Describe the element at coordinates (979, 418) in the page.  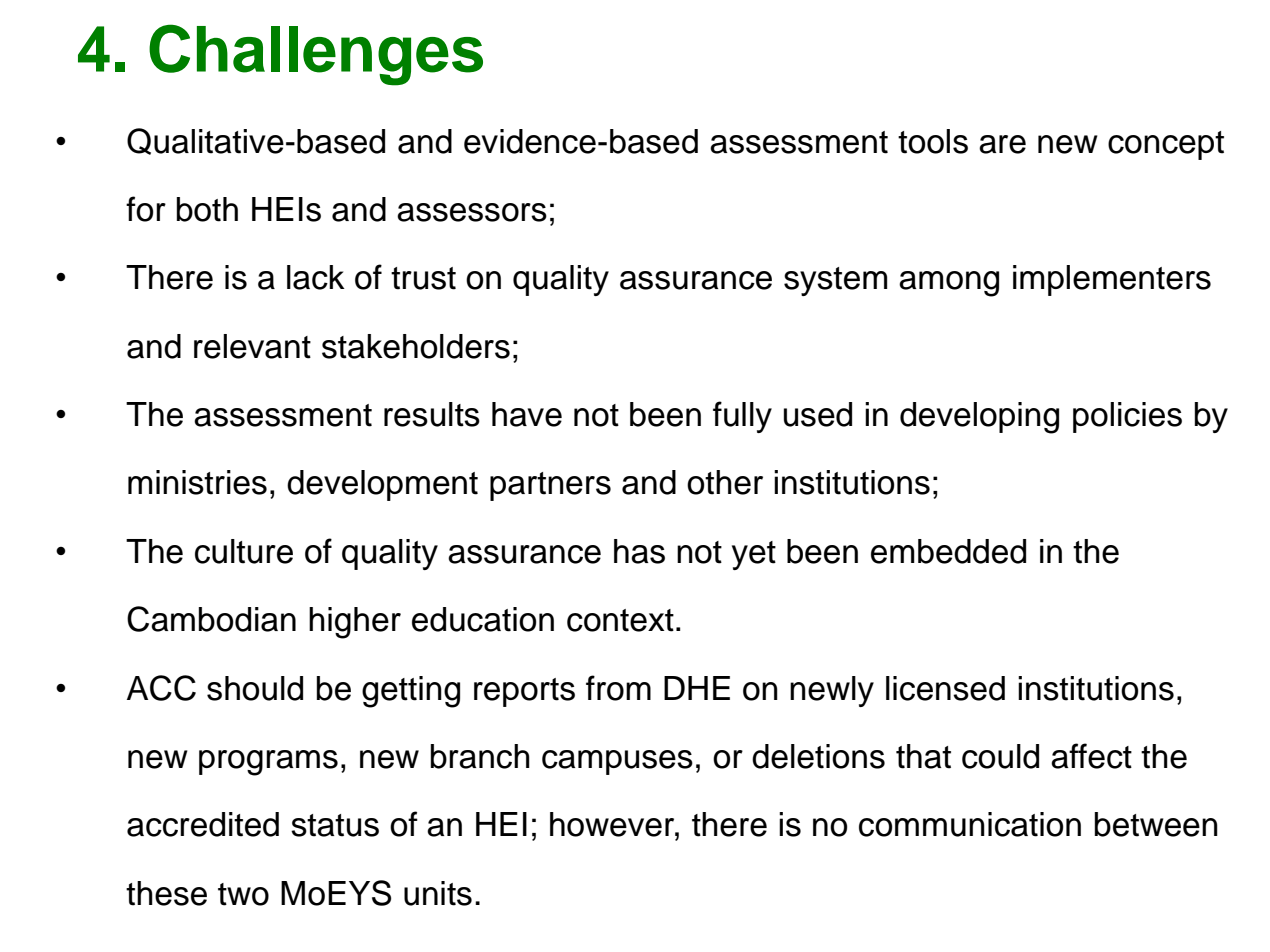
I see `developing` at that location.
